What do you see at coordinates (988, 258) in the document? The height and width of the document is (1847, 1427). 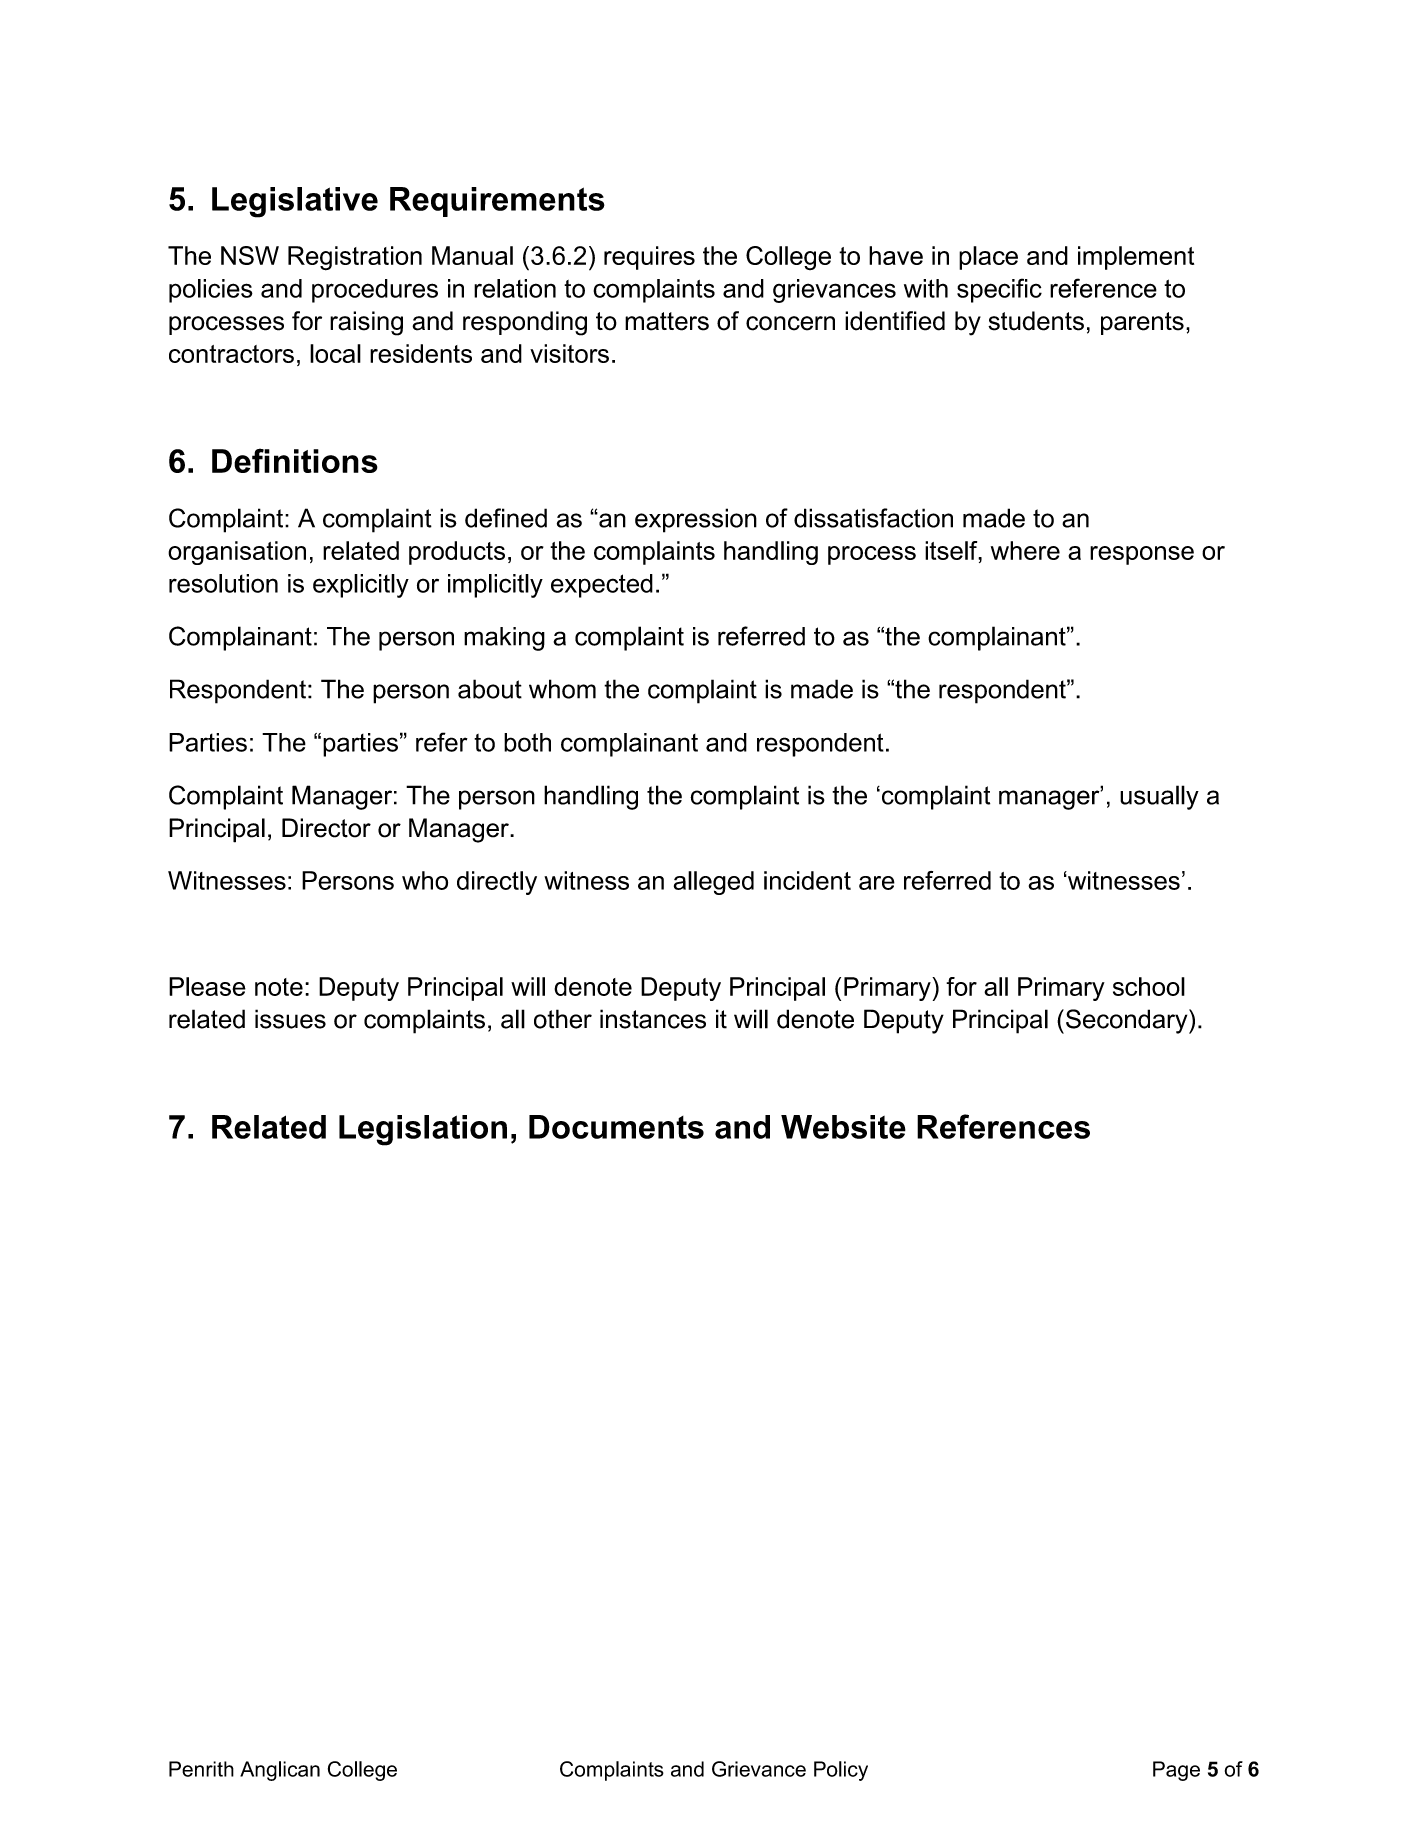 I see `place` at bounding box center [988, 258].
